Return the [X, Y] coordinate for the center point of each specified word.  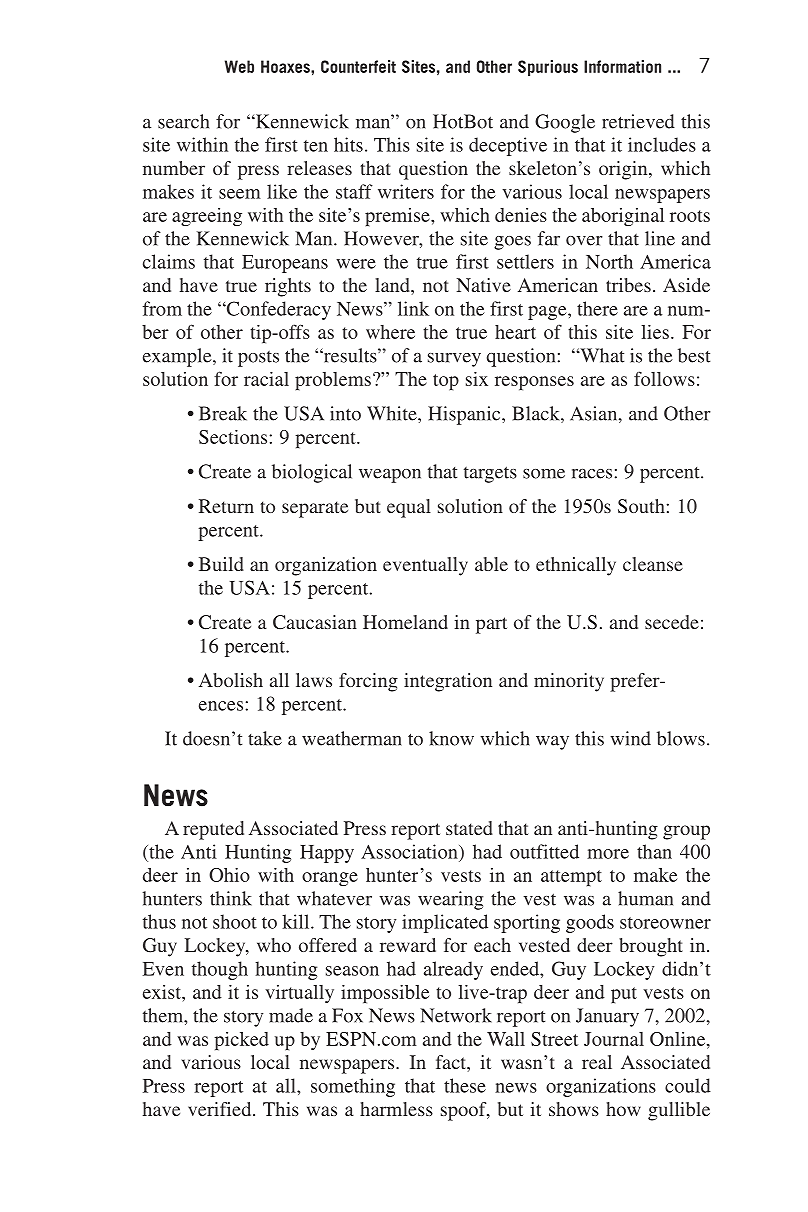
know [451, 738]
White [393, 413]
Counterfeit [358, 66]
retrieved [638, 121]
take [265, 738]
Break [223, 413]
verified [221, 1109]
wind [630, 738]
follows [664, 378]
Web [239, 66]
